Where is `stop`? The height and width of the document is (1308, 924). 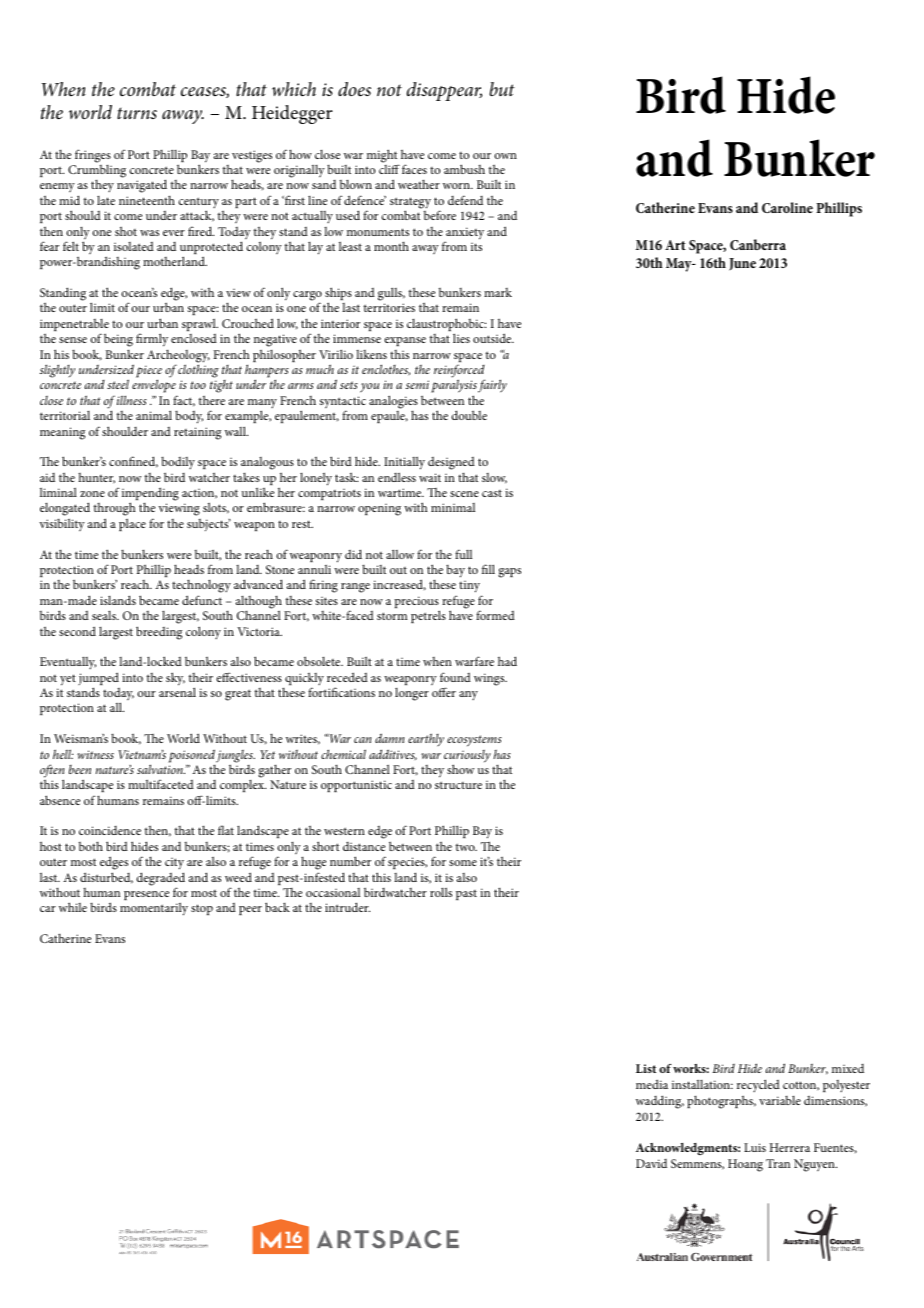
stop is located at coordinates (202, 909).
